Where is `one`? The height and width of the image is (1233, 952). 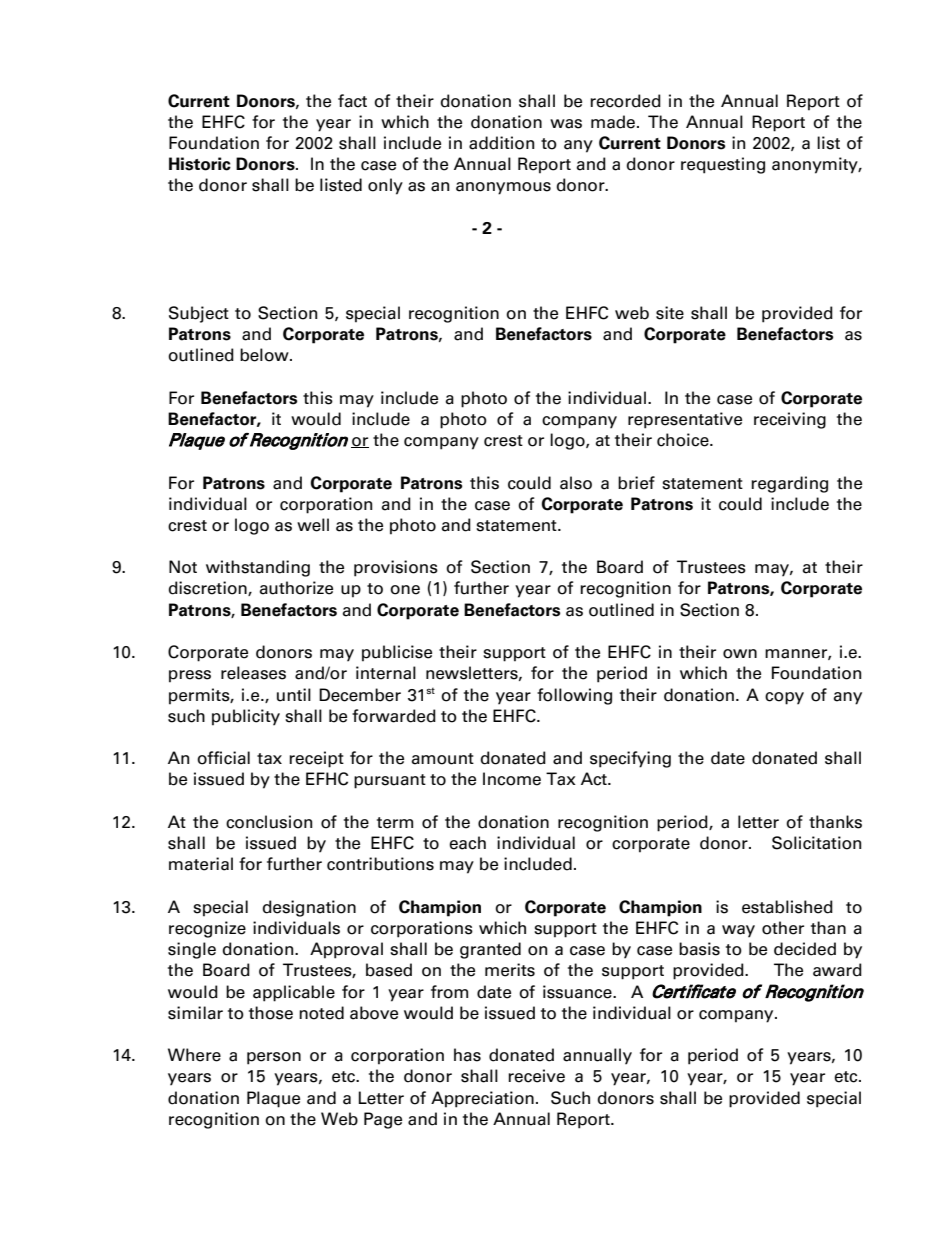
one is located at coordinates (405, 590).
